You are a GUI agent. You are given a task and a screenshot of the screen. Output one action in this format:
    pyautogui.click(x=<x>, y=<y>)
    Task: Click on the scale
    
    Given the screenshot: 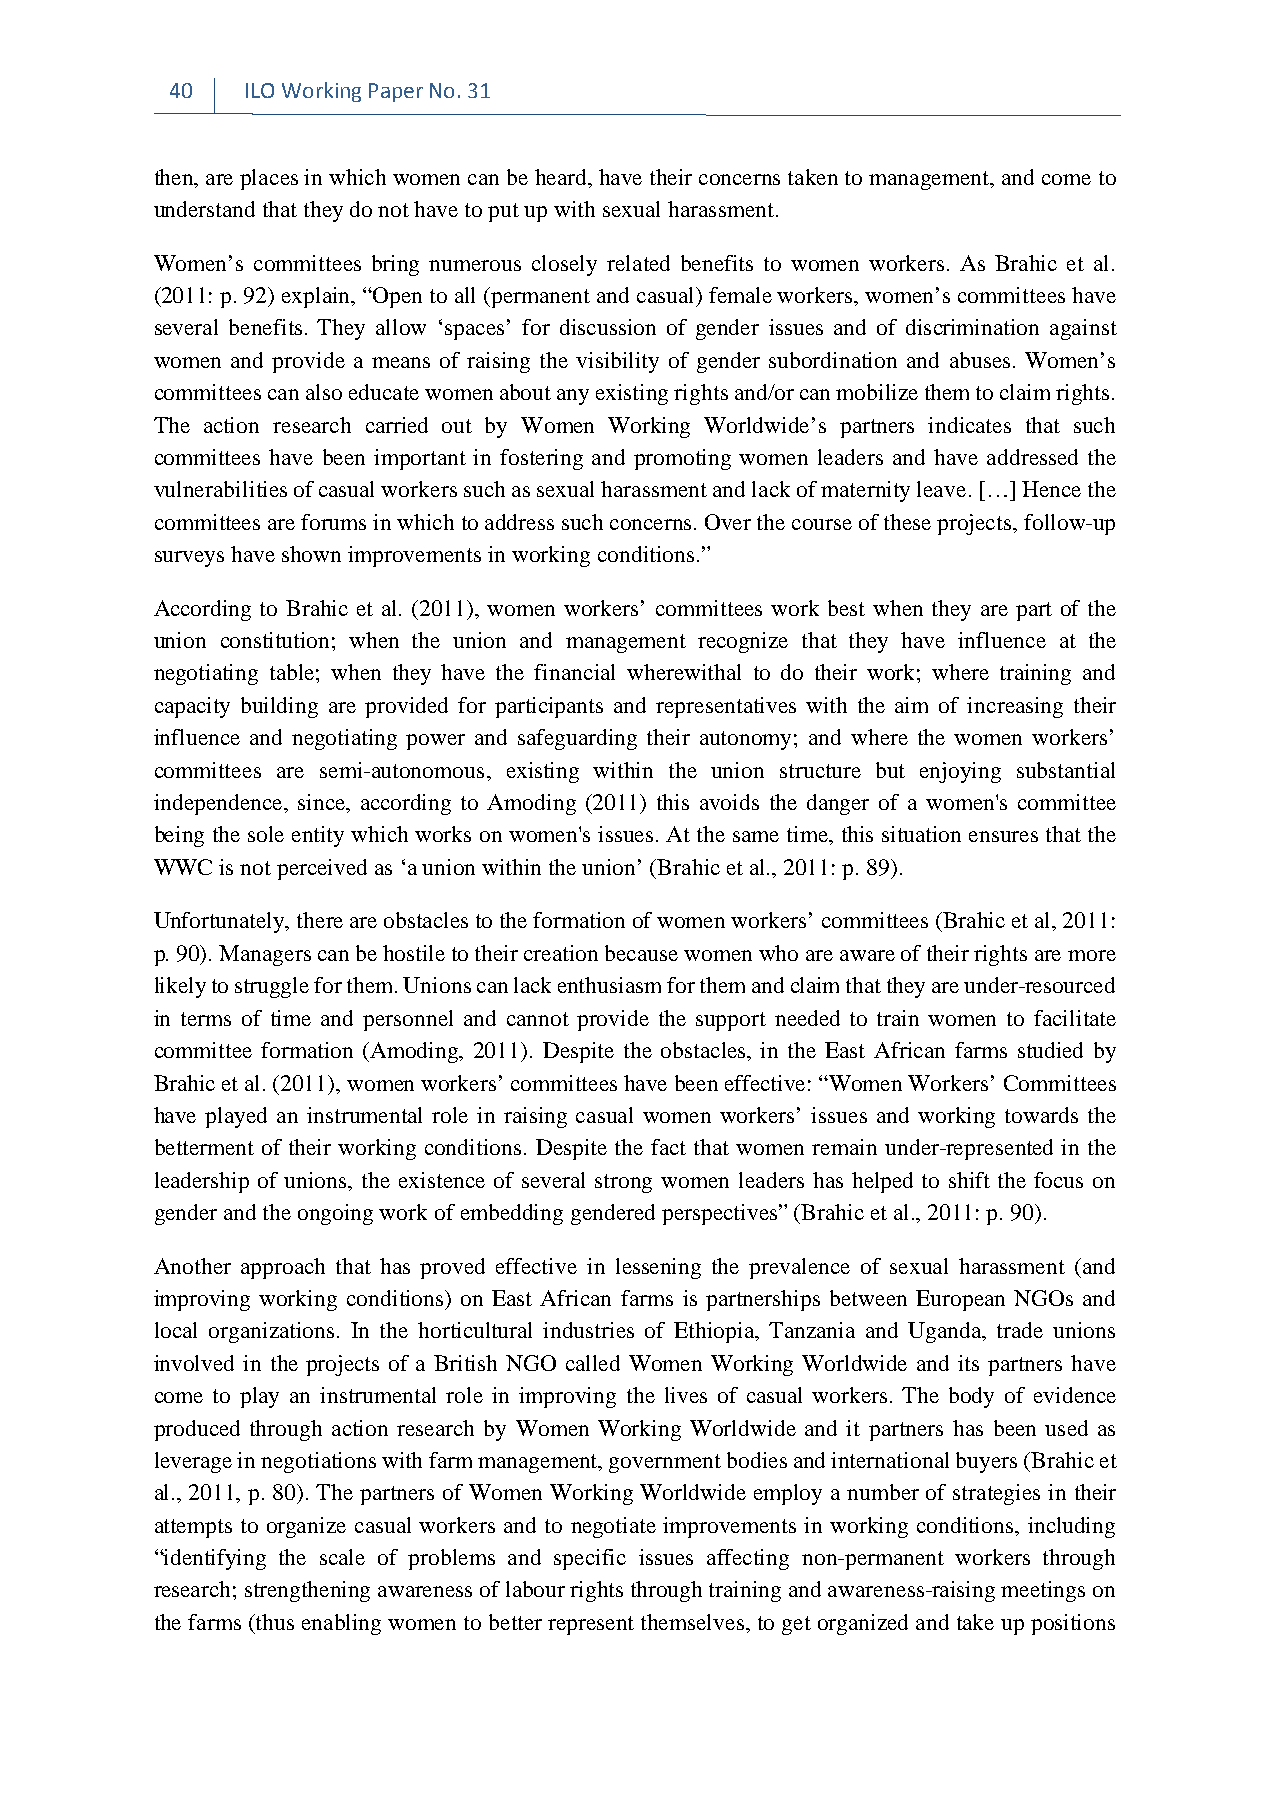 What is the action you would take?
    pyautogui.click(x=342, y=1557)
